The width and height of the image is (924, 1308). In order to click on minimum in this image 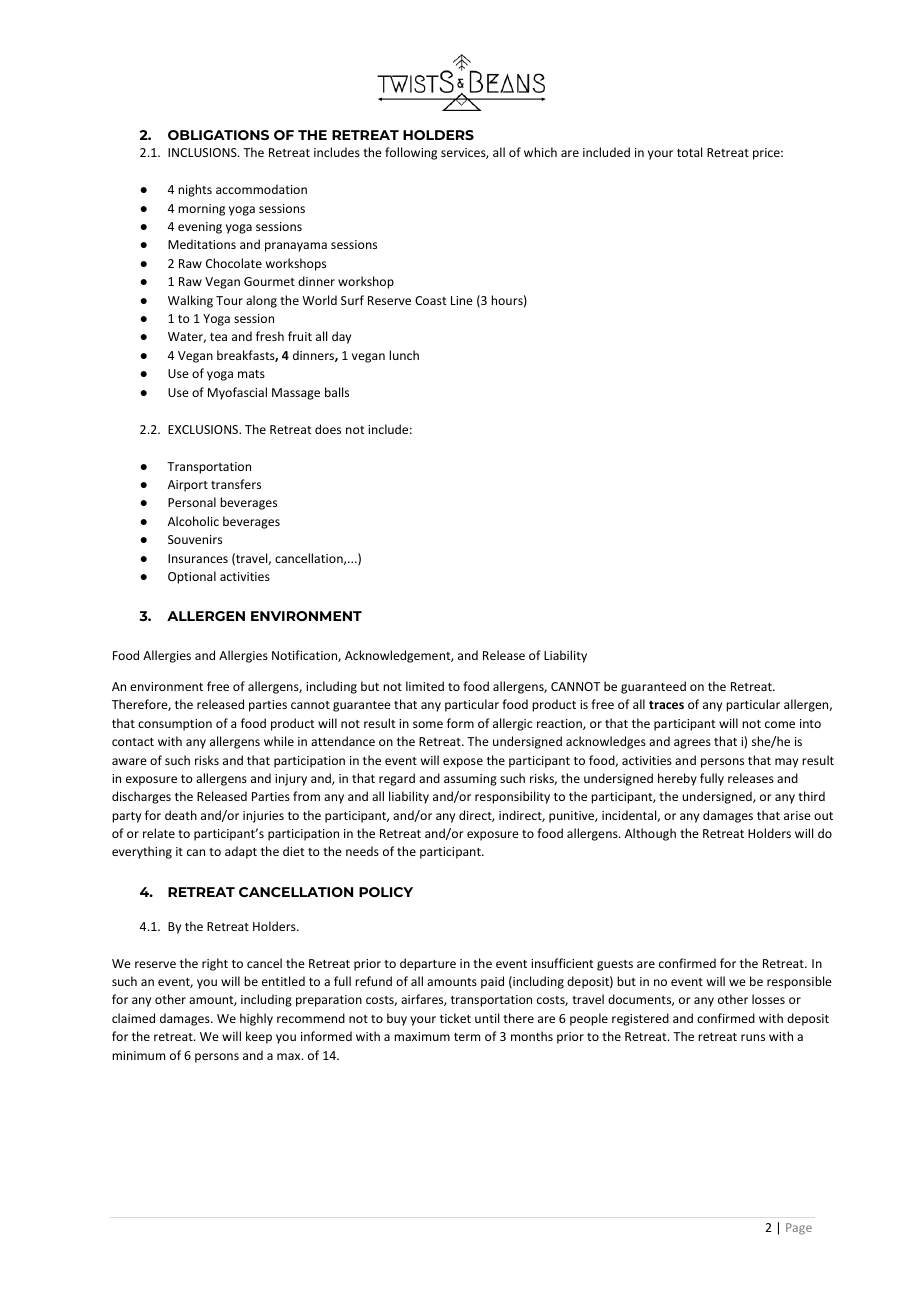, I will do `click(138, 1055)`.
